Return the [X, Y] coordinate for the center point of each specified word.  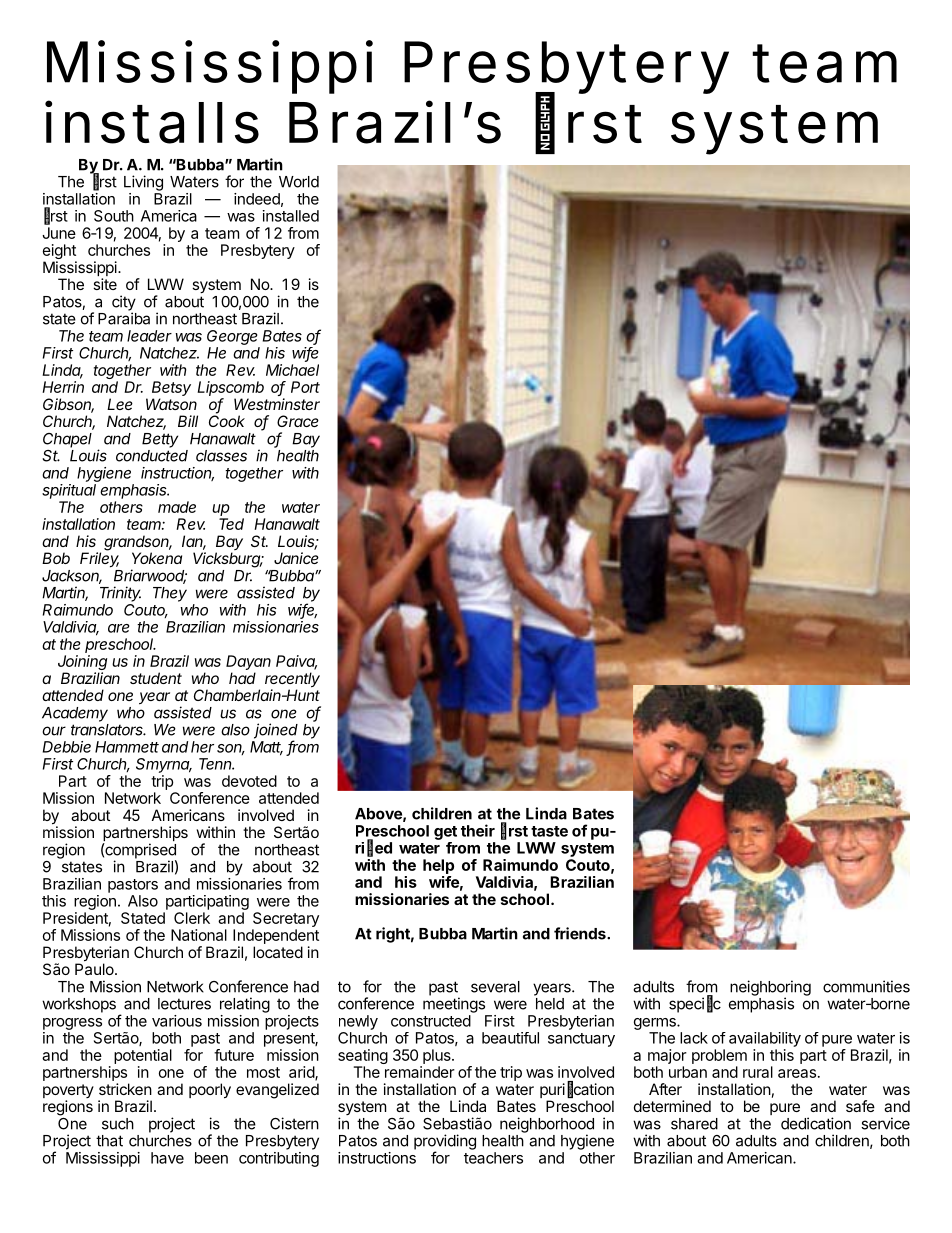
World [299, 182]
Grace [298, 421]
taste [549, 831]
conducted [152, 456]
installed [291, 216]
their [478, 830]
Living [143, 183]
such [118, 1124]
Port [305, 387]
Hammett [127, 747]
